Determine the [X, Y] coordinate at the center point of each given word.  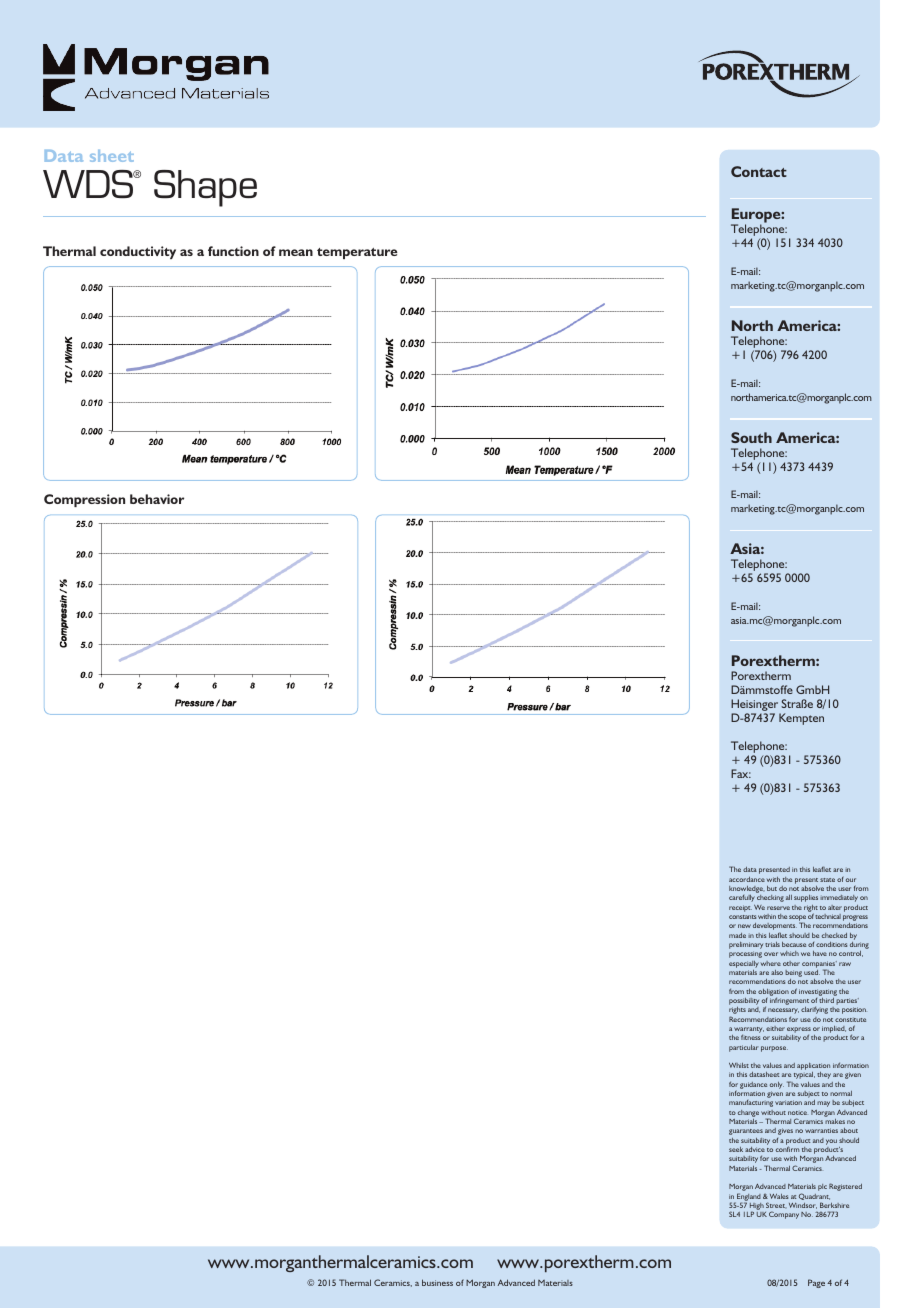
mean [296, 252]
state [827, 880]
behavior [157, 499]
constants [742, 917]
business [437, 1282]
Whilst [739, 1065]
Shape [205, 188]
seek [736, 1149]
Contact [759, 171]
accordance [747, 879]
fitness [750, 1037]
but [772, 888]
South [751, 437]
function [233, 251]
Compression [84, 500]
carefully [742, 898]
